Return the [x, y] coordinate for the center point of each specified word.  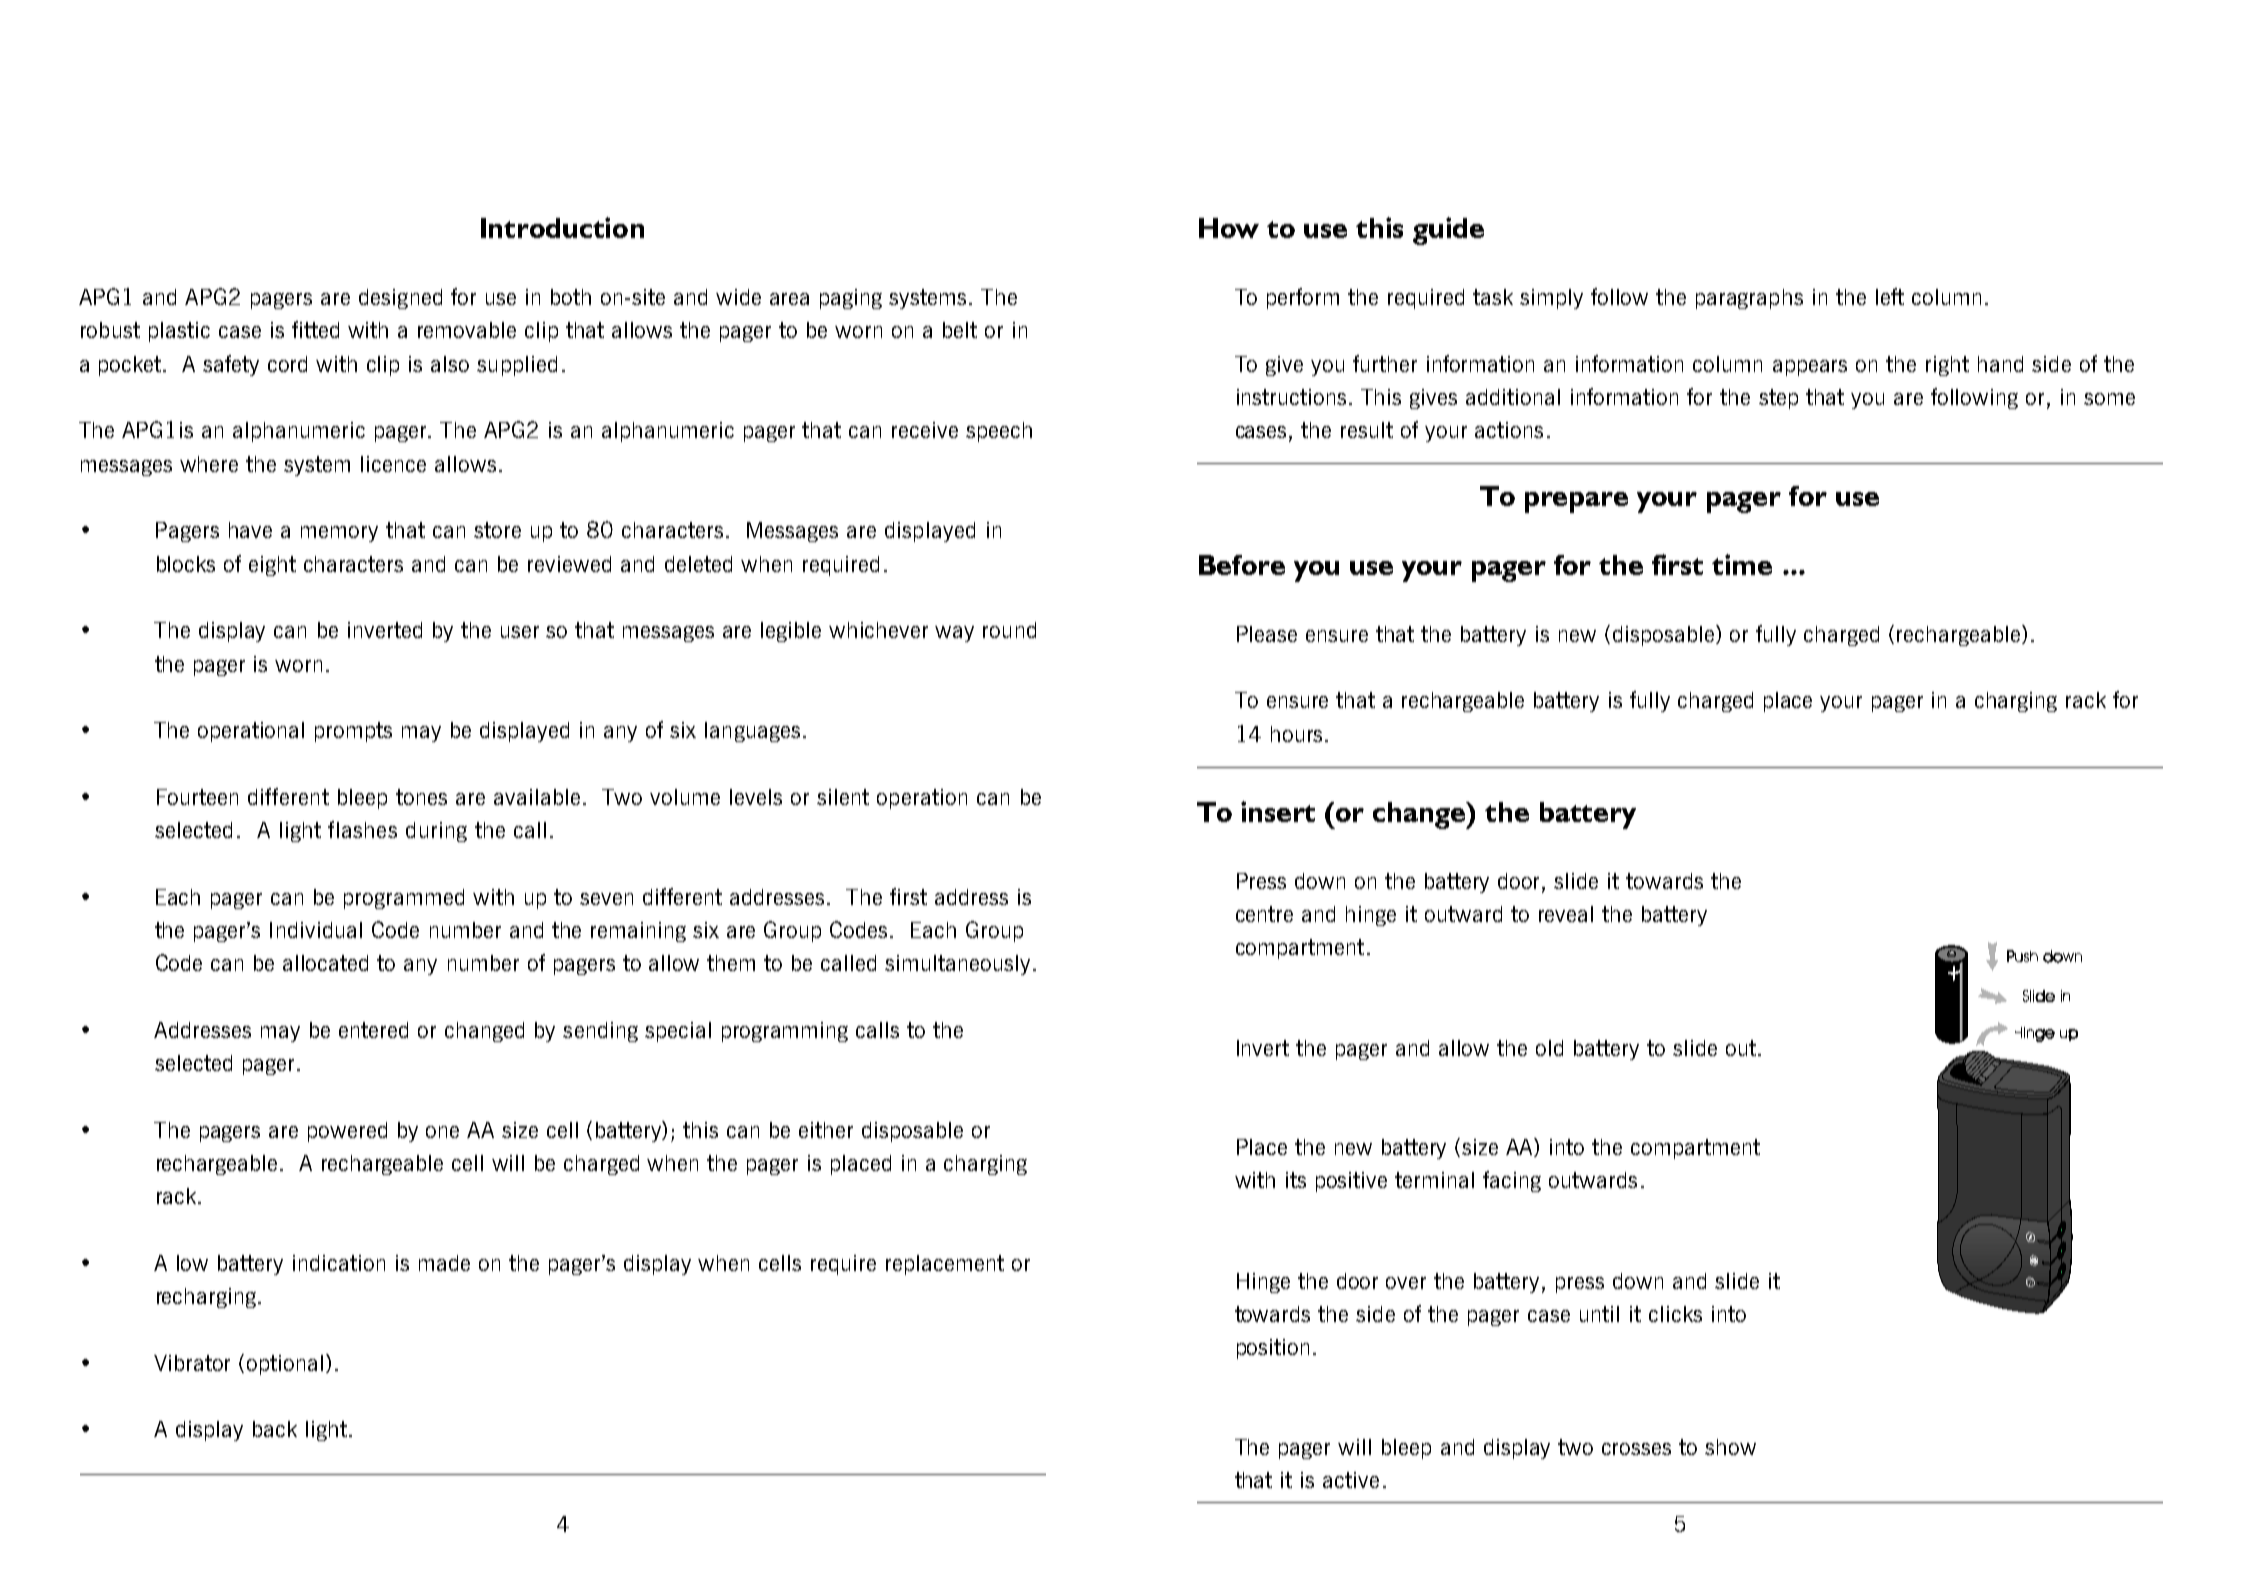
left [1890, 296]
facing [1512, 1181]
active [1351, 1480]
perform [1303, 298]
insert [1278, 811]
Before [1242, 565]
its [1296, 1180]
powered [347, 1132]
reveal [1566, 914]
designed [400, 299]
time [1742, 564]
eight [272, 566]
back [275, 1429]
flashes [362, 829]
